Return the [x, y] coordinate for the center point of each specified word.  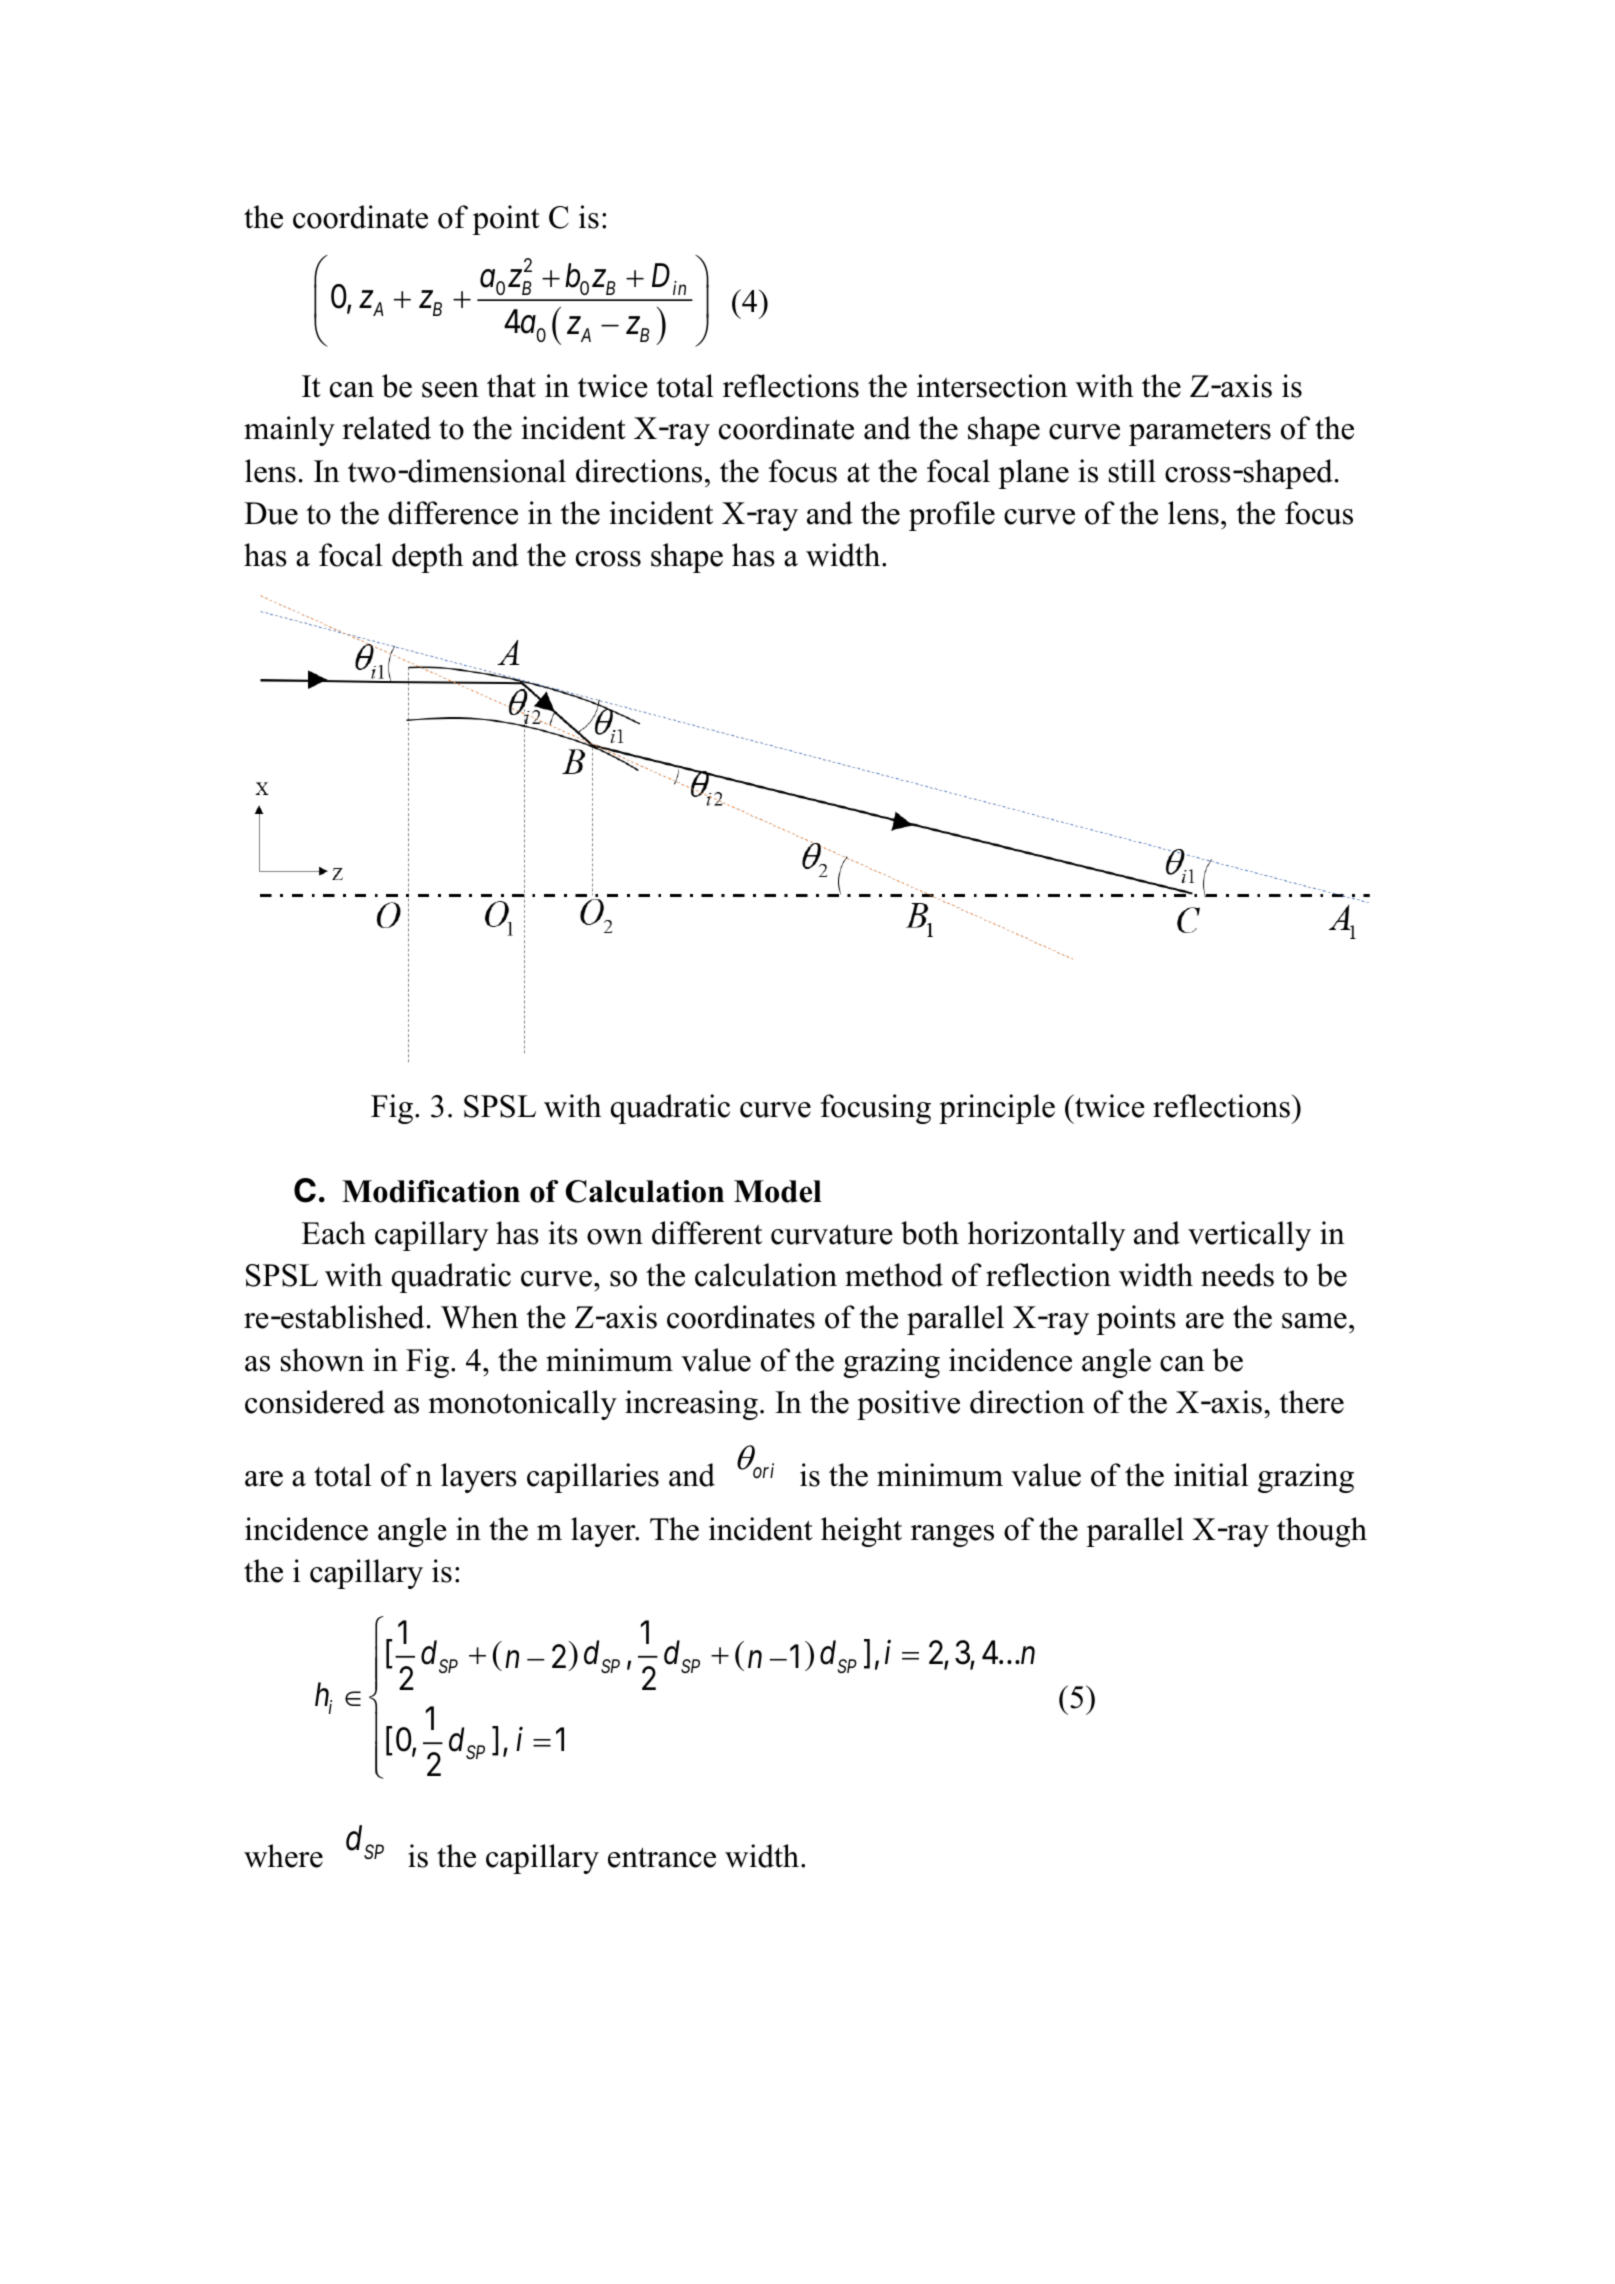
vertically [1249, 1236]
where [283, 1856]
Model [778, 1191]
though [1322, 1532]
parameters [1200, 432]
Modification [431, 1191]
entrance [662, 1857]
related [386, 428]
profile [952, 516]
